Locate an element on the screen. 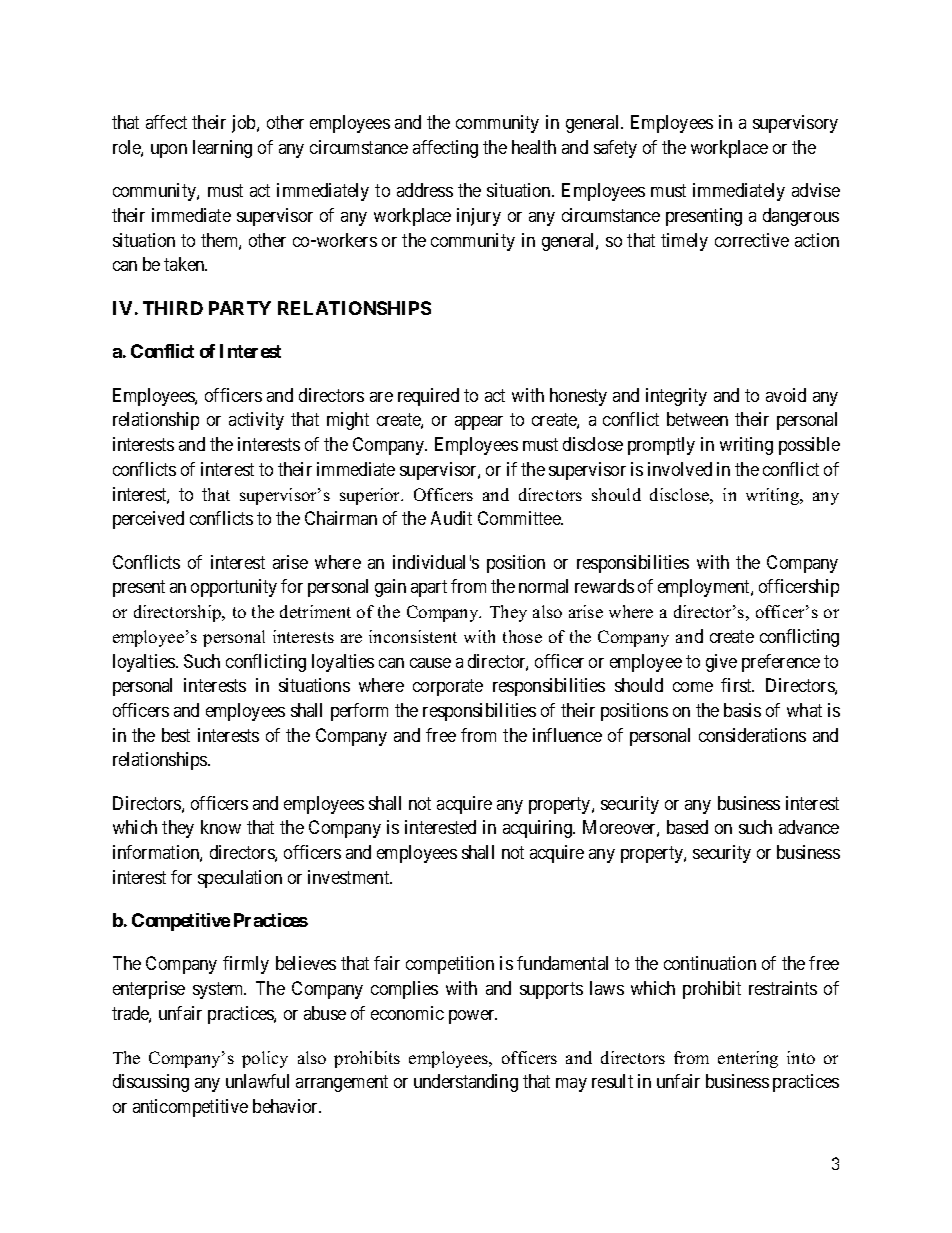  advise is located at coordinates (816, 190).
